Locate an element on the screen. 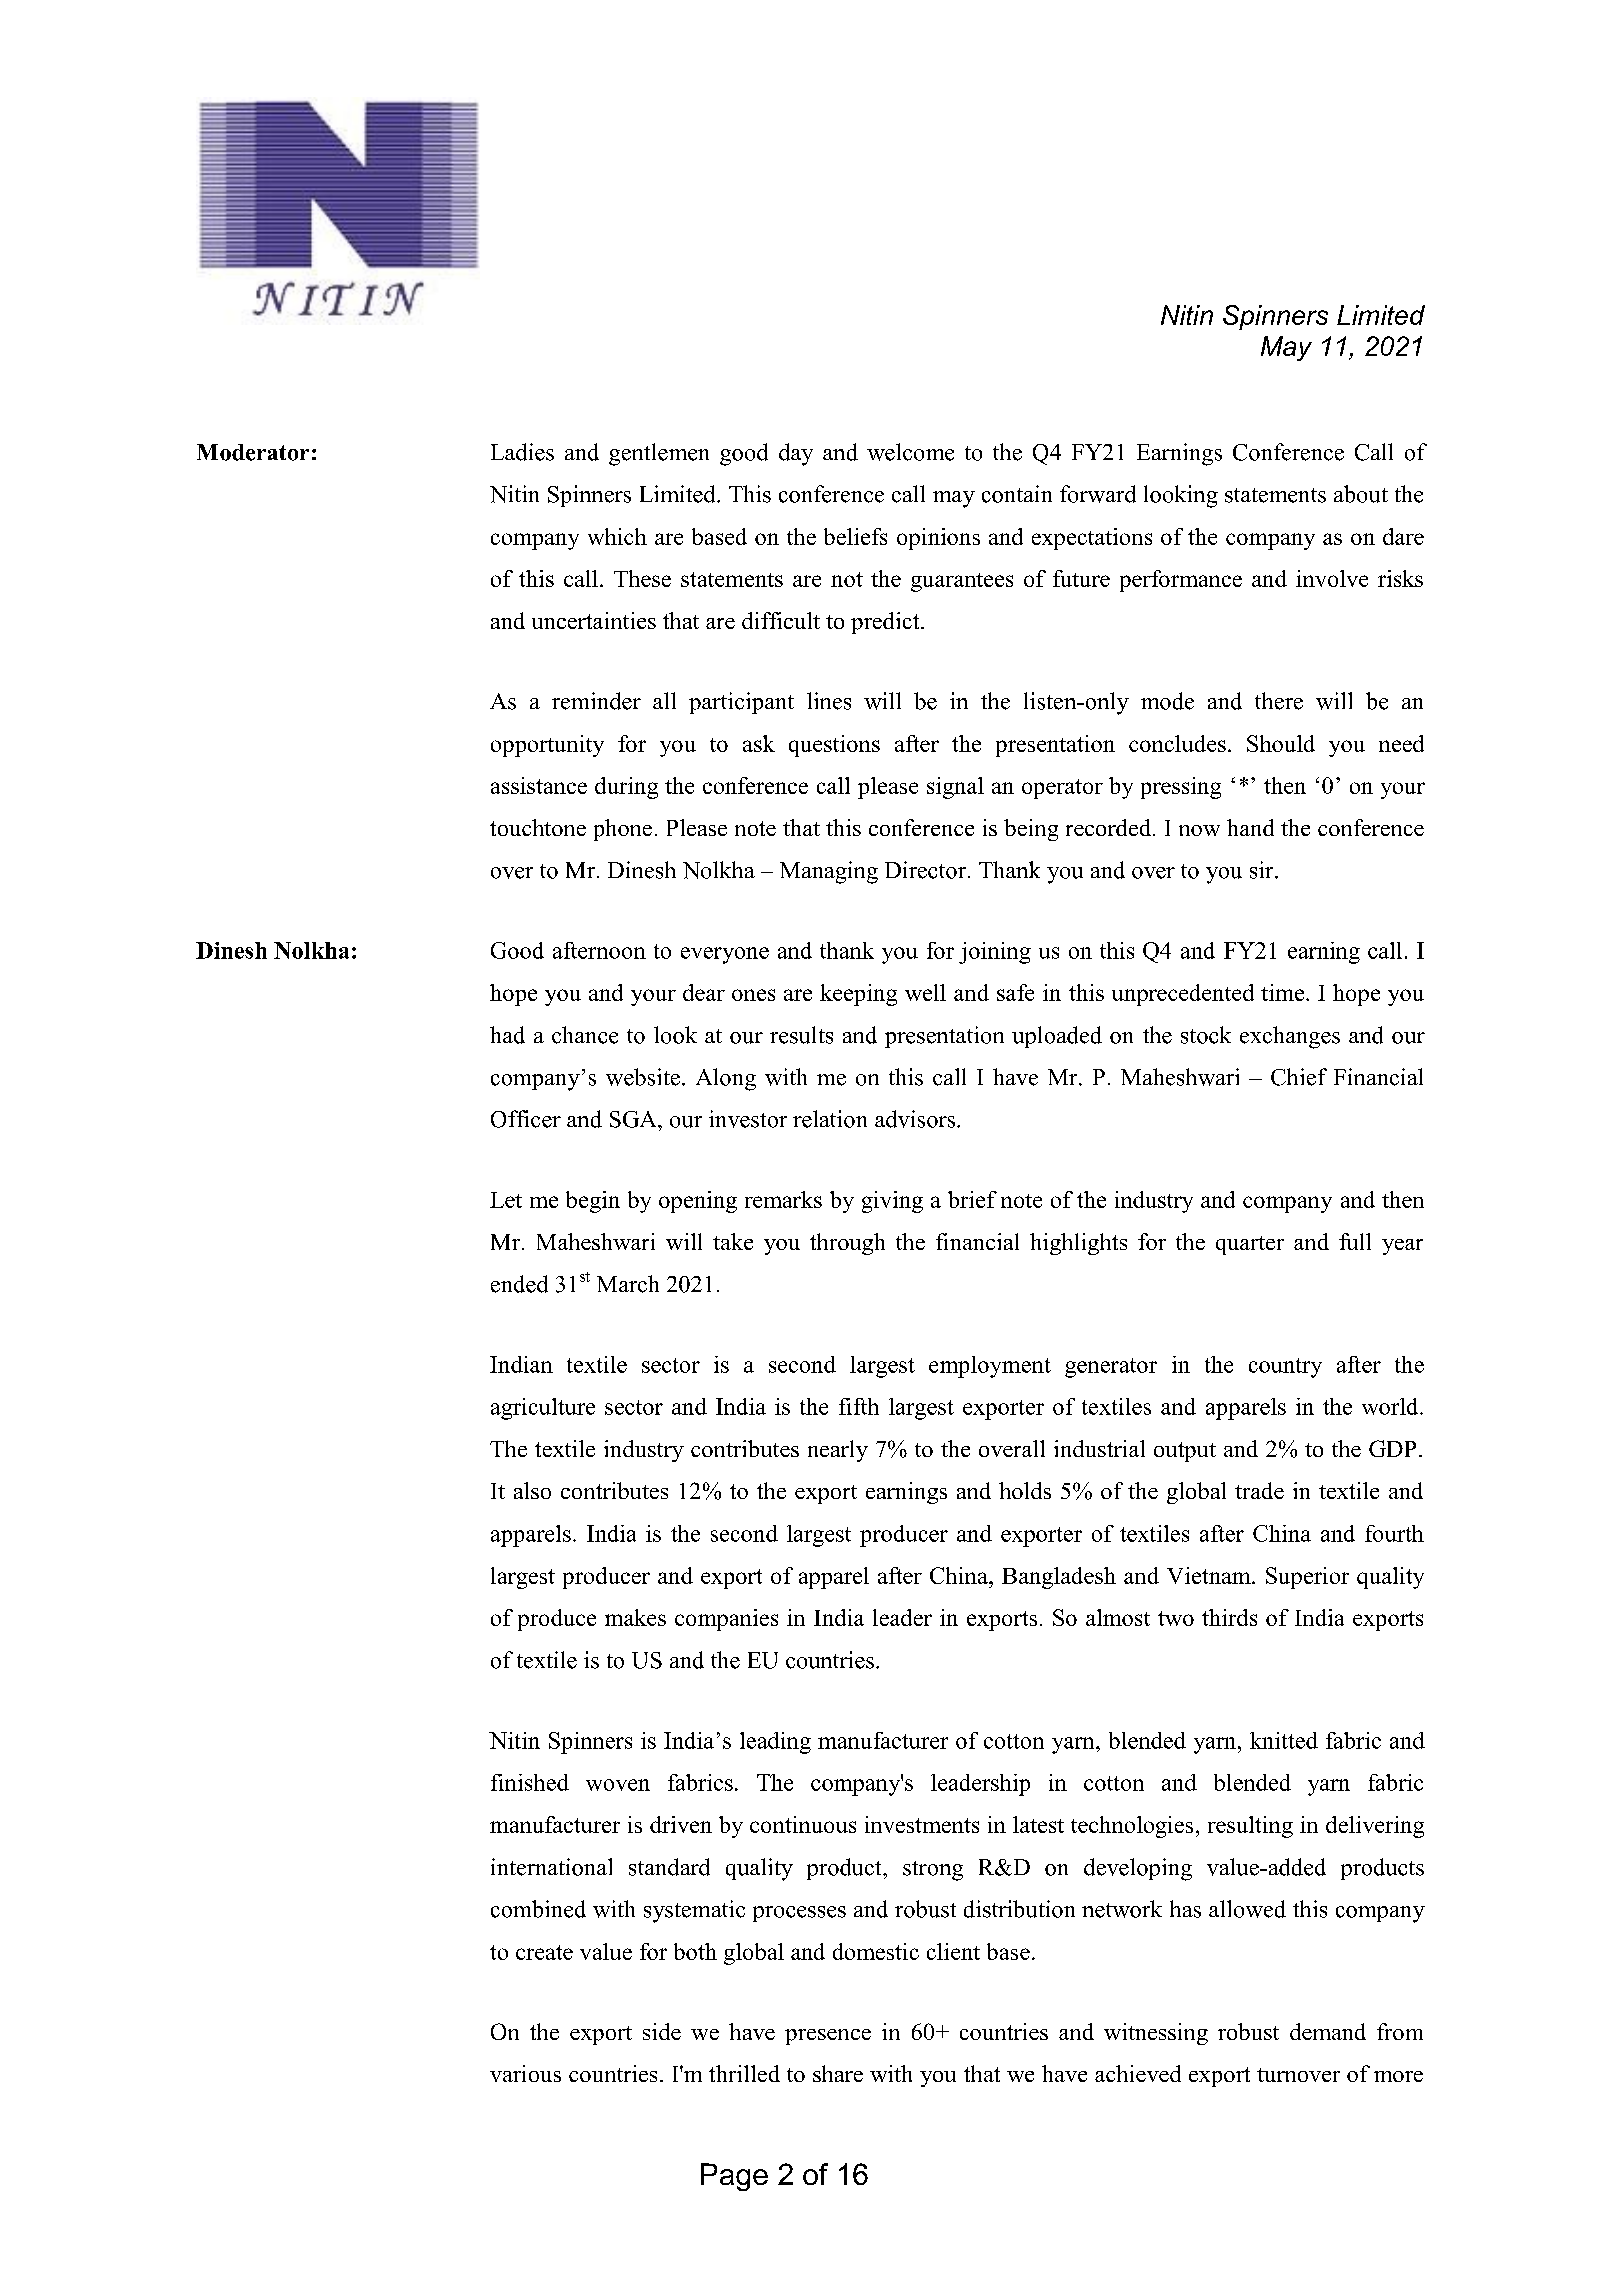  opinions is located at coordinates (938, 539).
